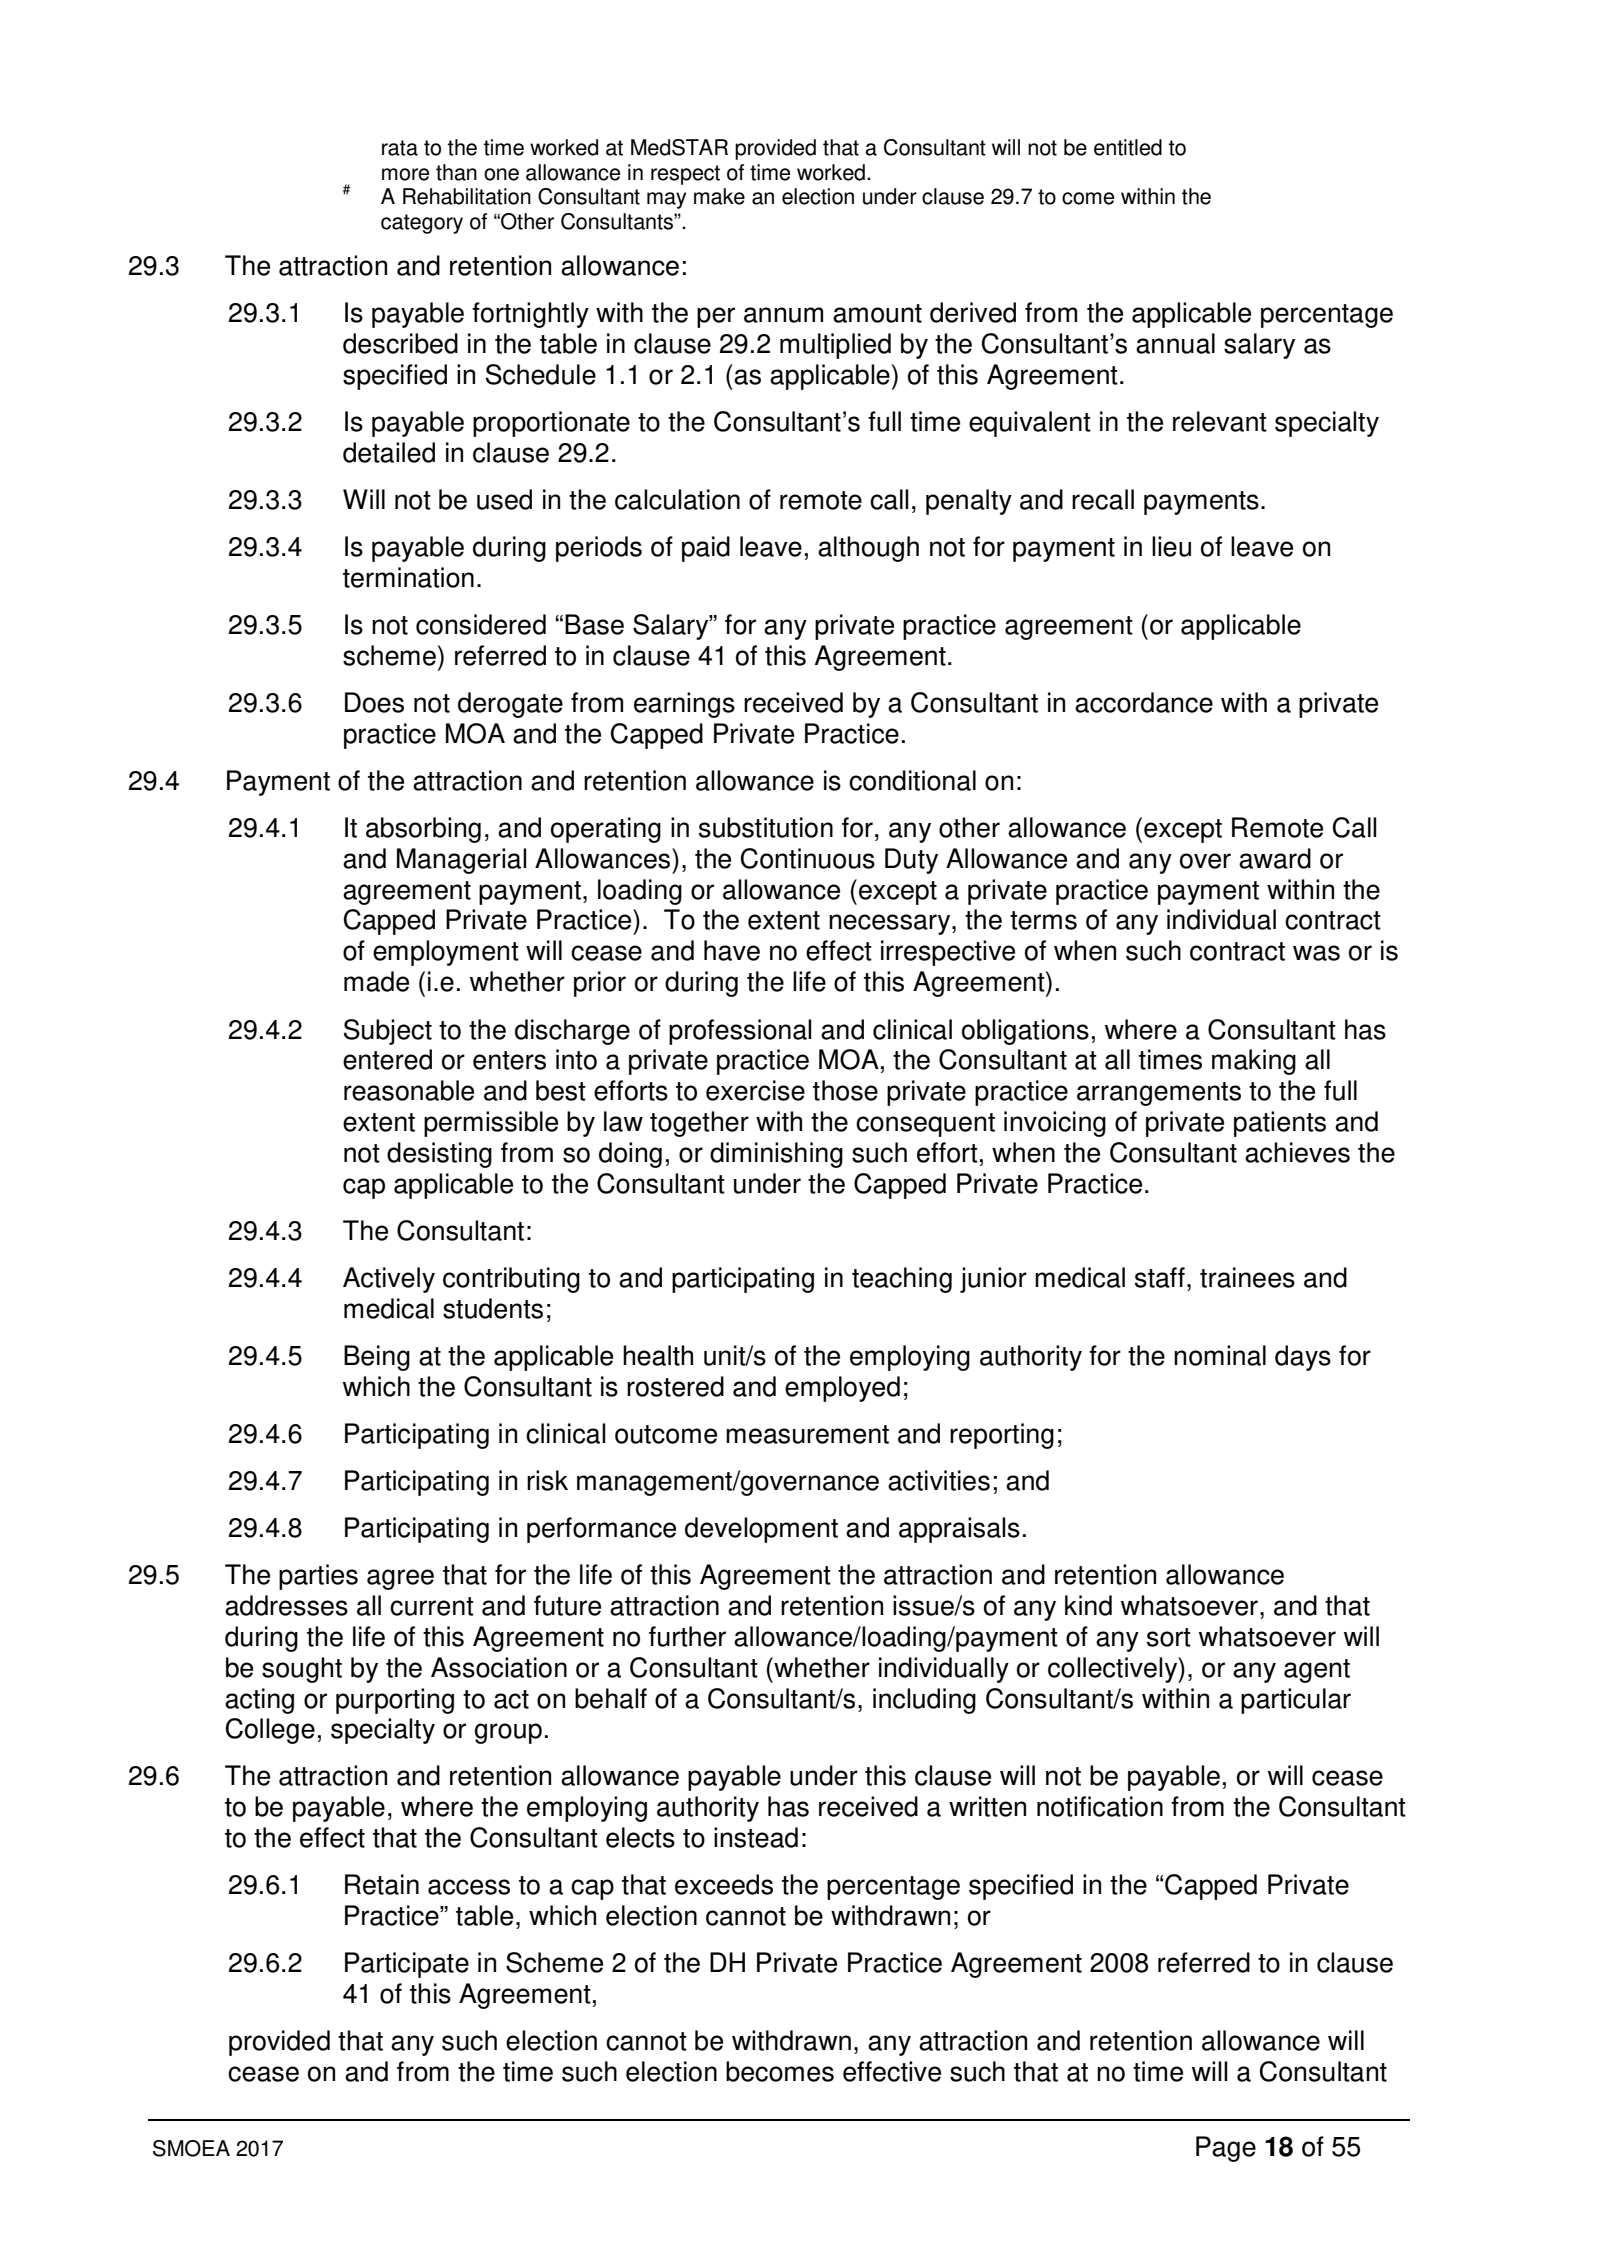 This page has height=2263, width=1599. Describe the element at coordinates (761, 1530) in the page. I see `development` at that location.
